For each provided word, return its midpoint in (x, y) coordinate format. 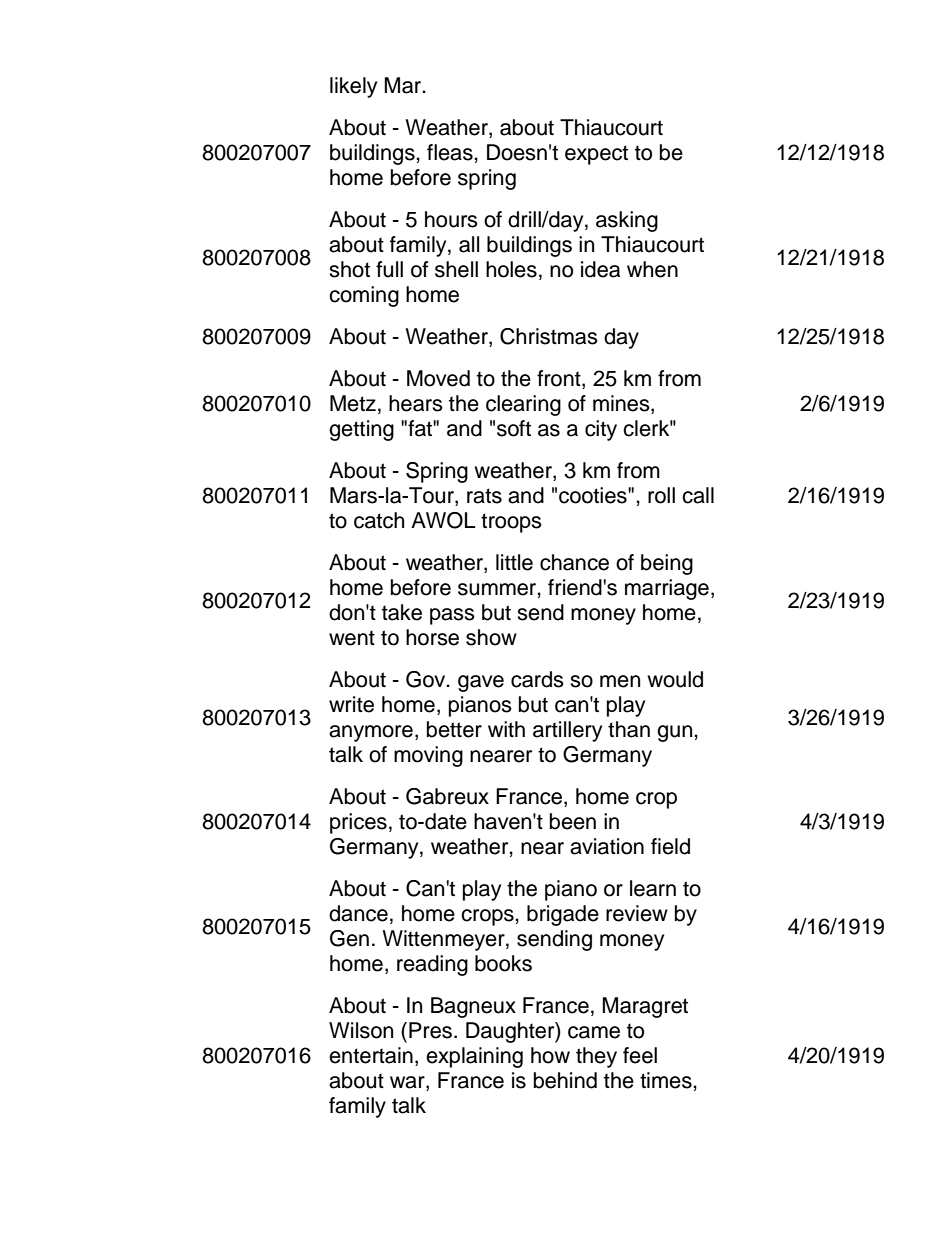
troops (511, 523)
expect (596, 155)
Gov (427, 679)
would (675, 679)
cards (537, 679)
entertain (371, 1055)
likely (353, 87)
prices (358, 823)
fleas (451, 152)
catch (379, 520)
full (389, 269)
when (652, 269)
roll (661, 495)
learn (653, 888)
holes (511, 269)
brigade (563, 915)
